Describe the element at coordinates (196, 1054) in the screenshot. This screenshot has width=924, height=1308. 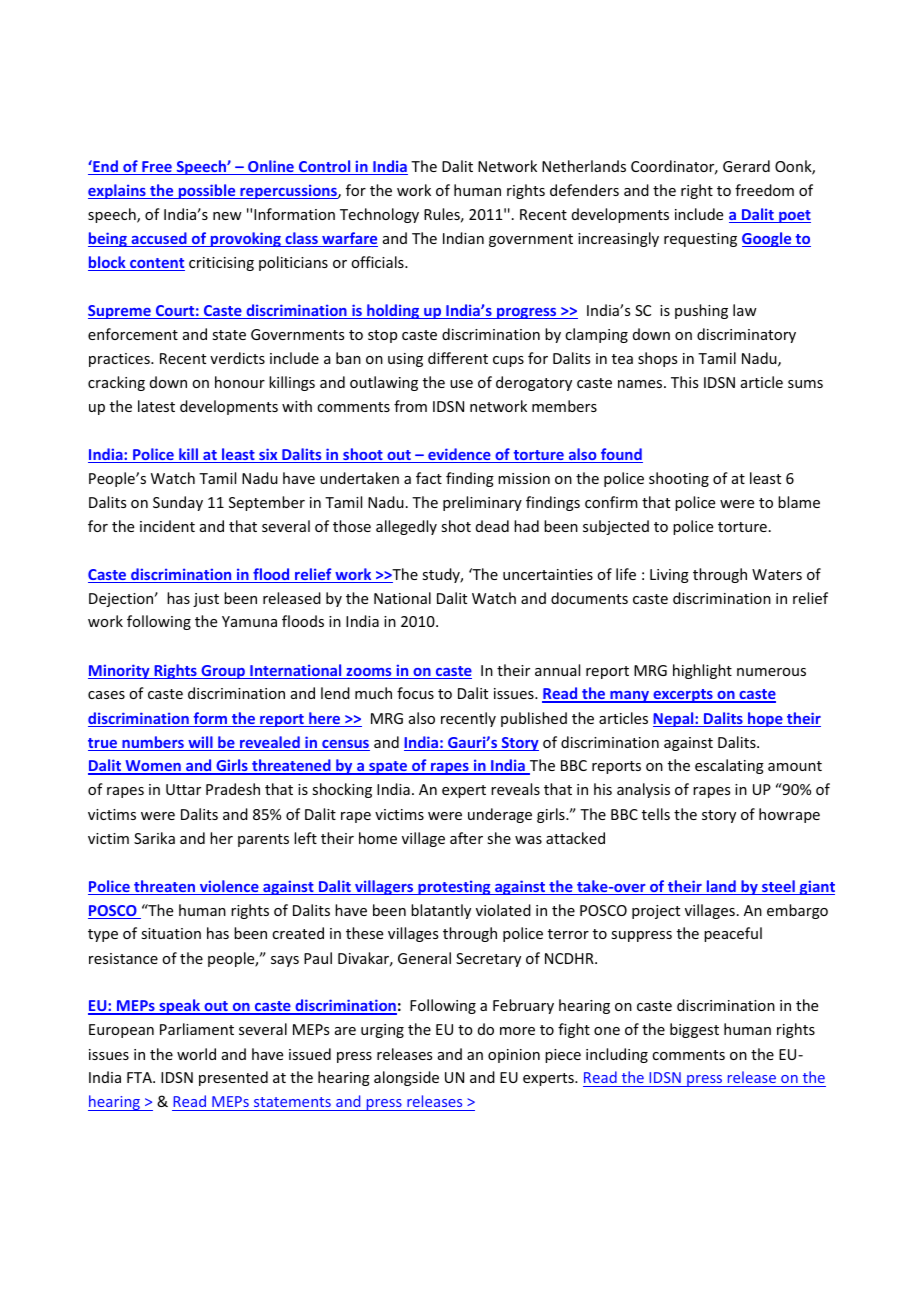
I see `world` at that location.
